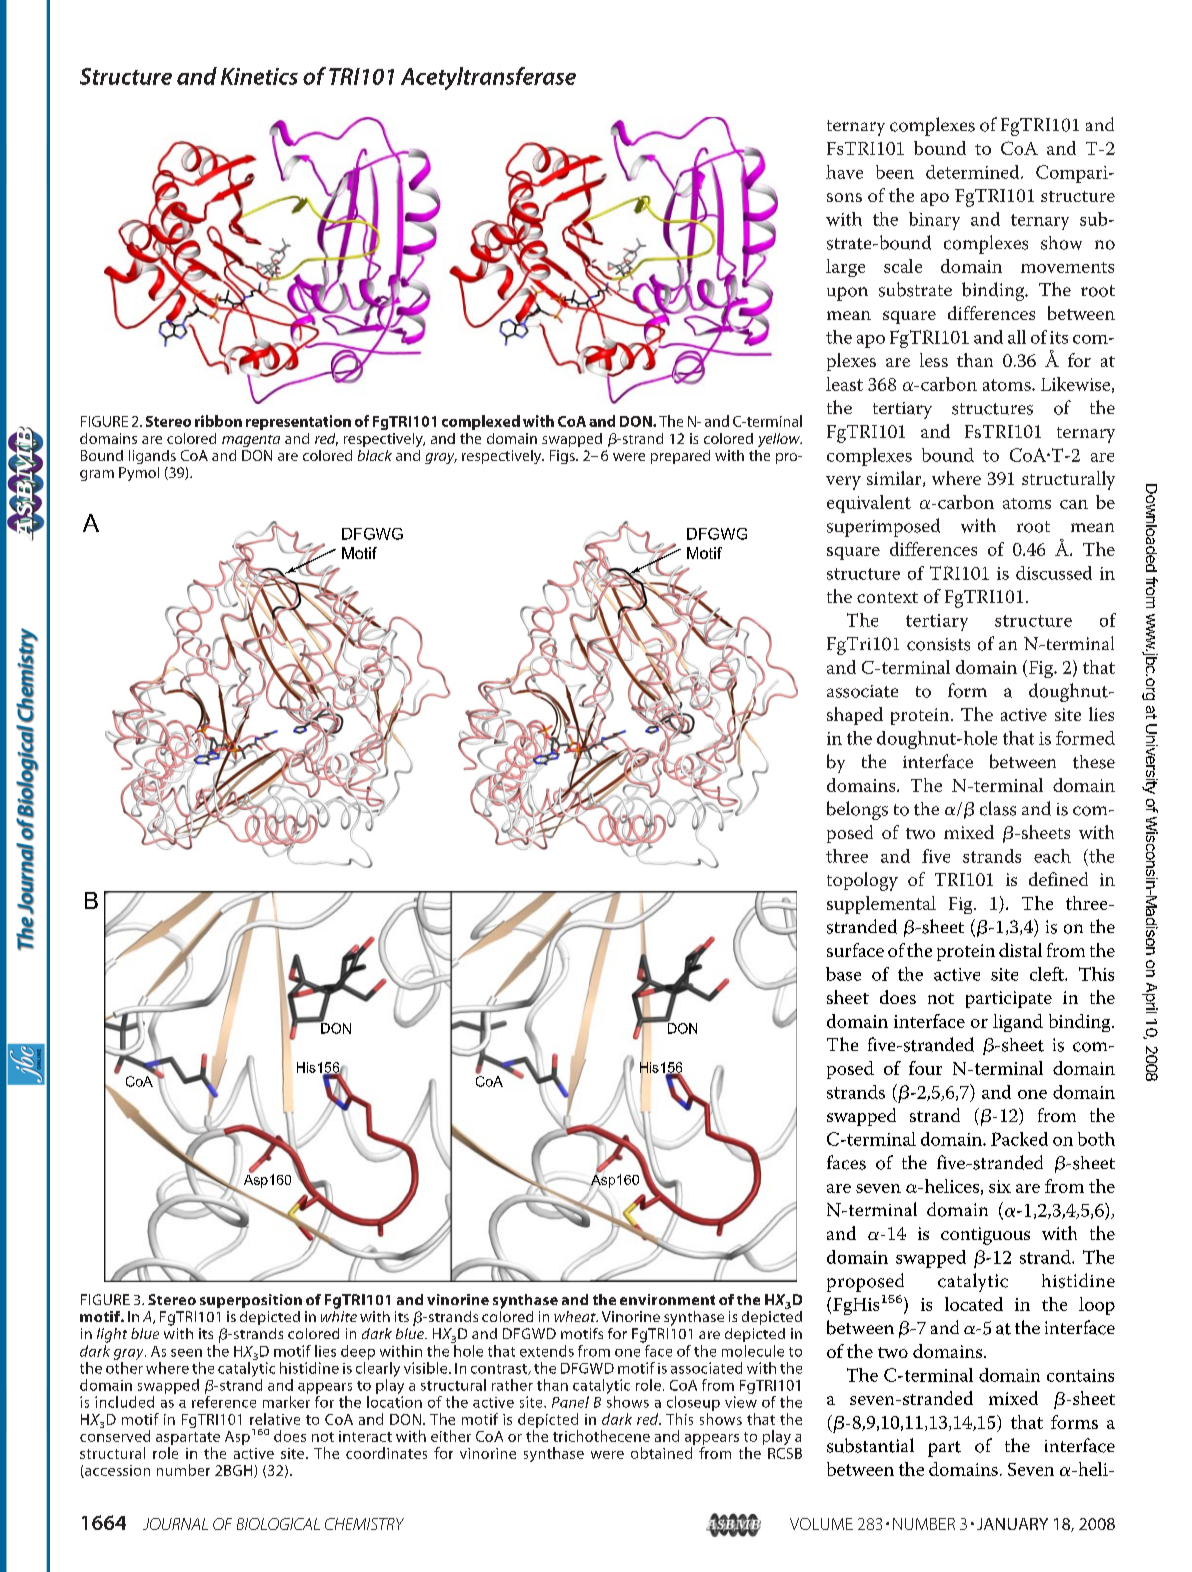 The height and width of the screenshot is (1572, 1192). What do you see at coordinates (857, 810) in the screenshot?
I see `belongs` at bounding box center [857, 810].
